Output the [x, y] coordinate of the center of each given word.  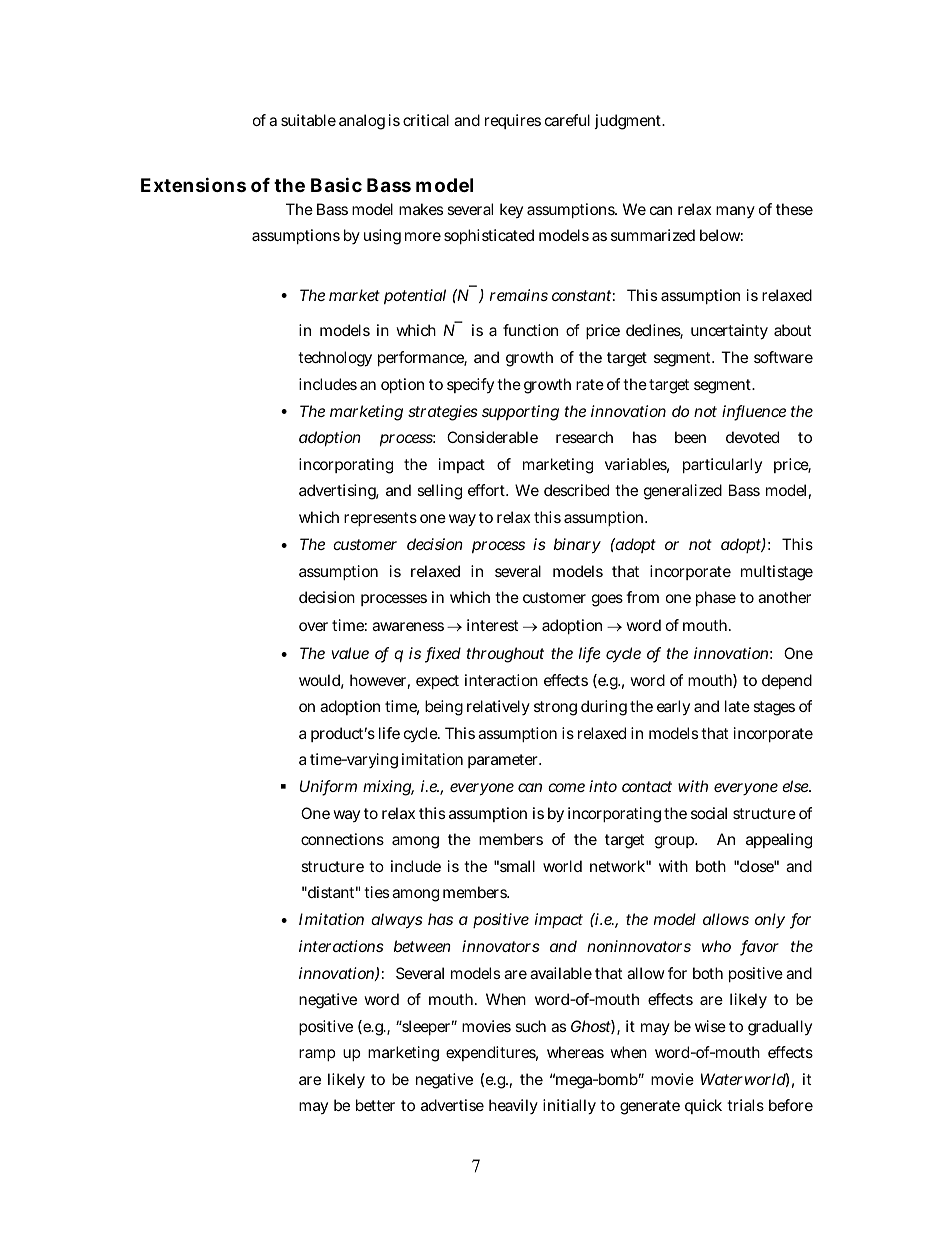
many [735, 212]
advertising [339, 492]
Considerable [492, 437]
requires [513, 121]
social [709, 813]
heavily [513, 1106]
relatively [498, 707]
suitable [308, 120]
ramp [317, 1055]
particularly [722, 465]
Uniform [328, 787]
